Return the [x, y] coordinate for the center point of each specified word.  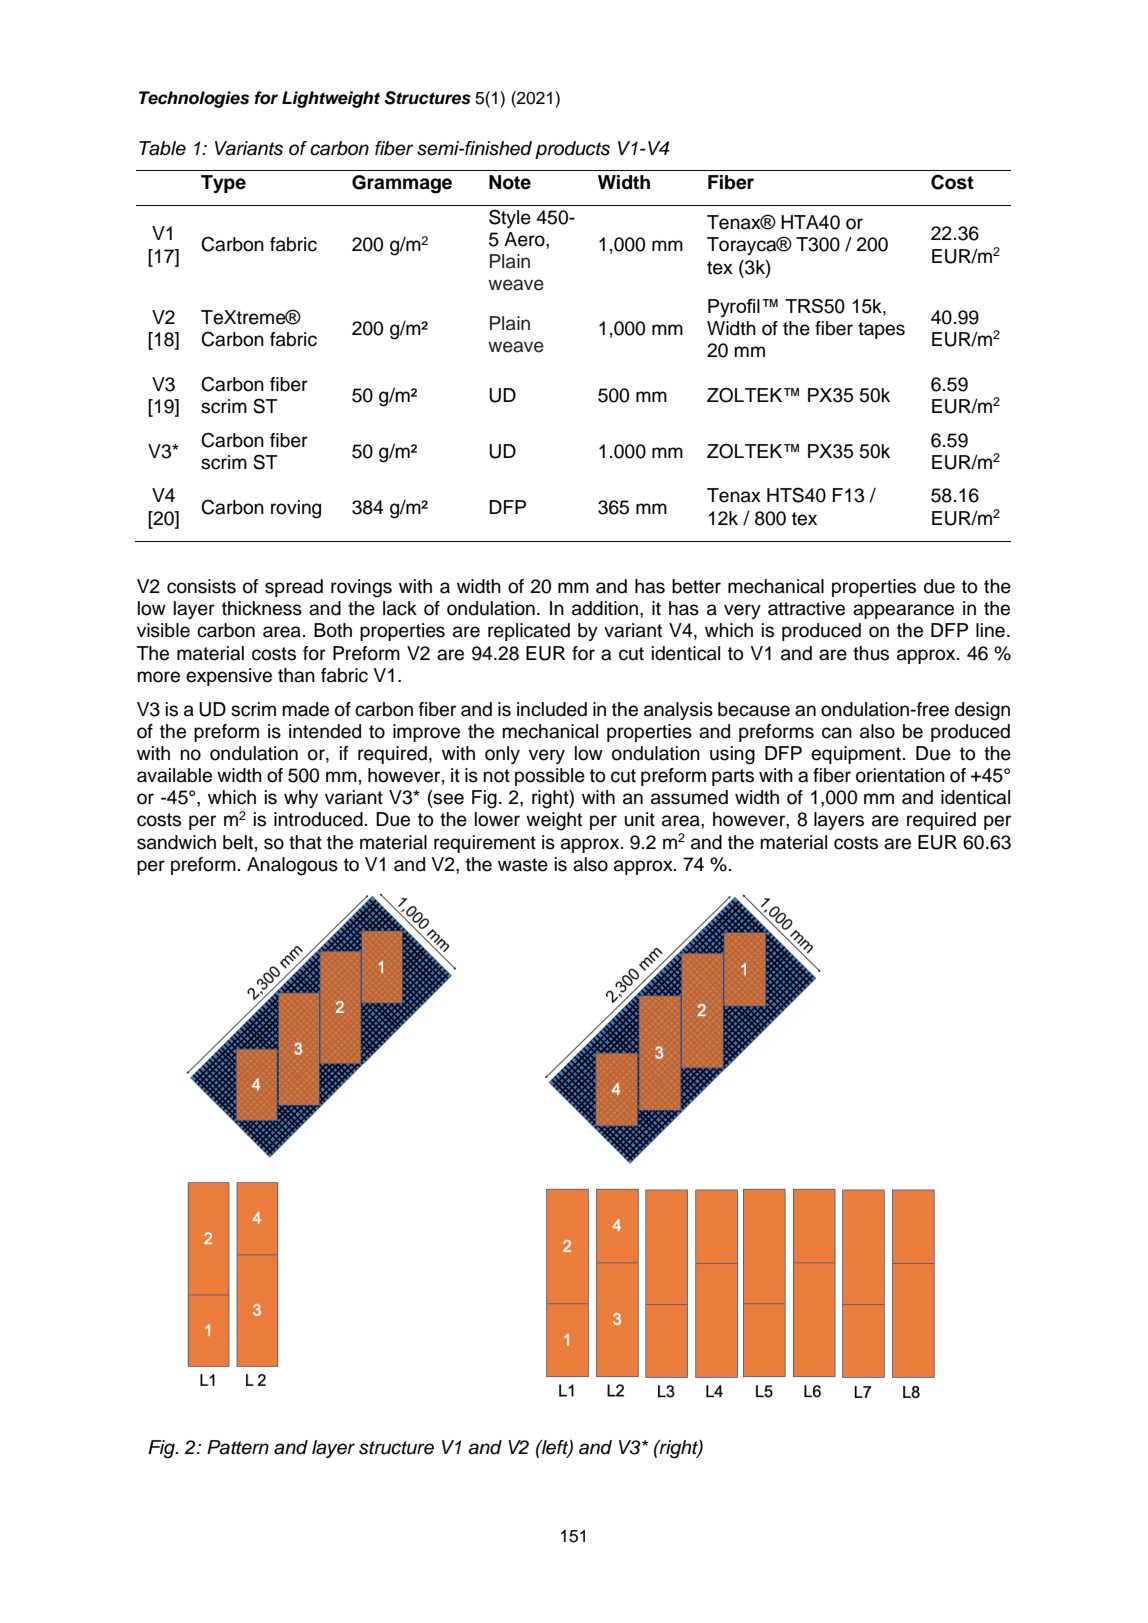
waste [523, 865]
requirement [485, 844]
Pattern [238, 1447]
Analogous [292, 866]
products [572, 150]
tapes [881, 330]
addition [605, 608]
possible [550, 777]
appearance [903, 611]
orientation [900, 775]
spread [294, 588]
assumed [689, 797]
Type [223, 184]
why [301, 799]
